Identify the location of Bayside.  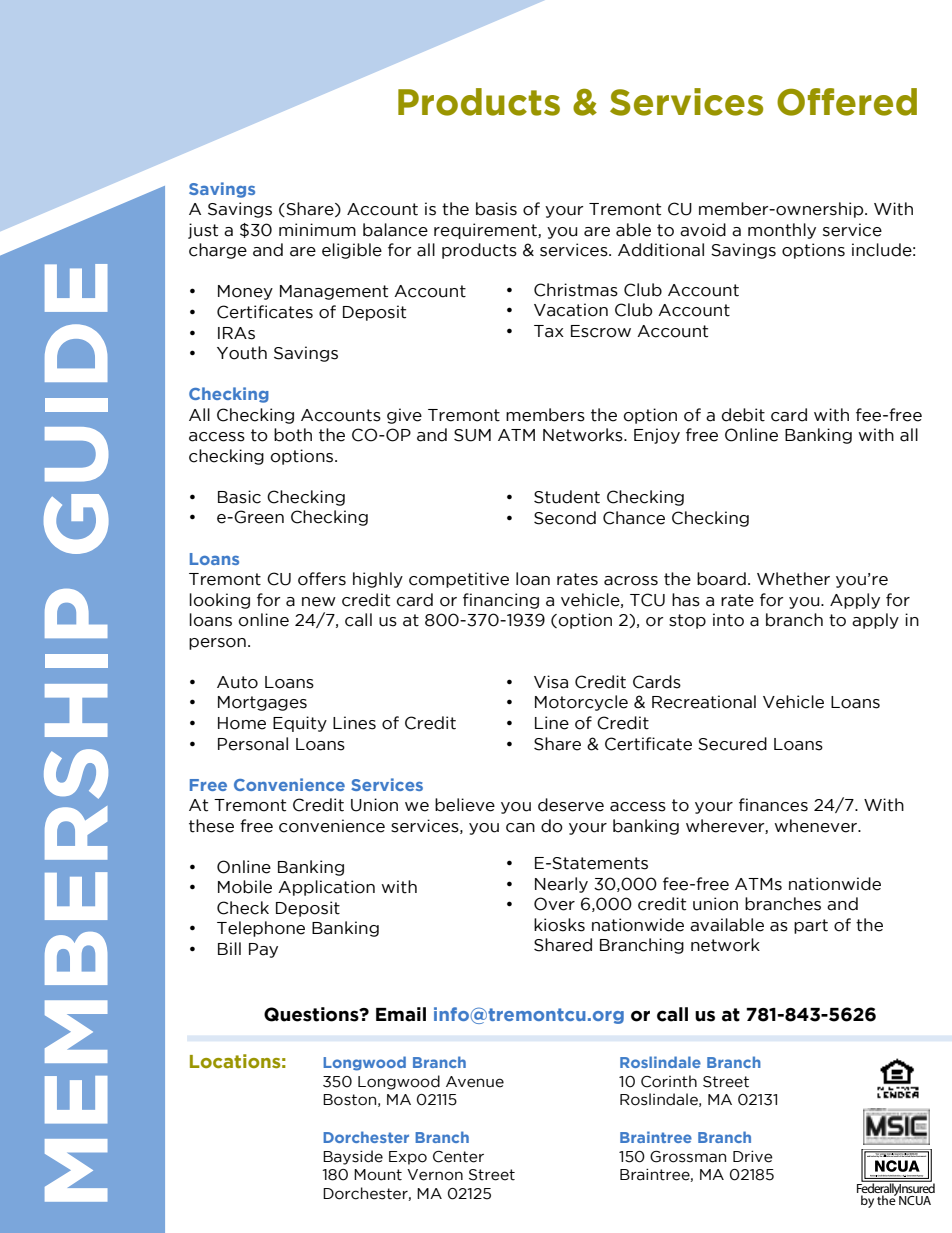
(353, 1157).
